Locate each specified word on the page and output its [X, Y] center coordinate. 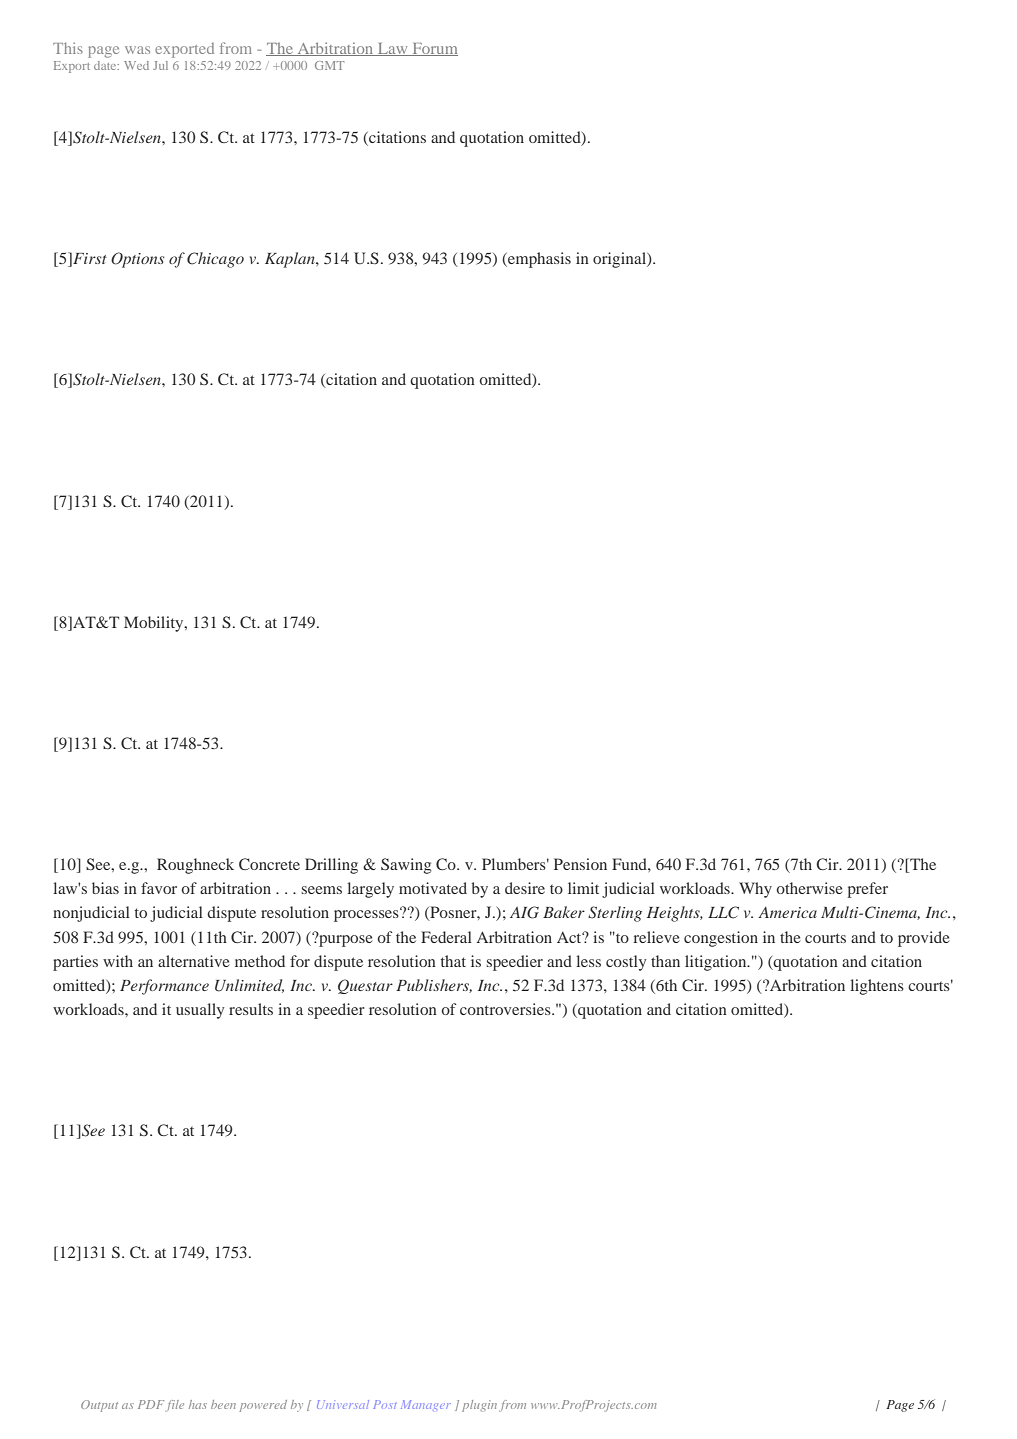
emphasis [538, 260]
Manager [426, 1404]
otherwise [809, 888]
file [175, 1406]
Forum [434, 49]
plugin [479, 1406]
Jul [160, 65]
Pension [580, 864]
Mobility [155, 624]
